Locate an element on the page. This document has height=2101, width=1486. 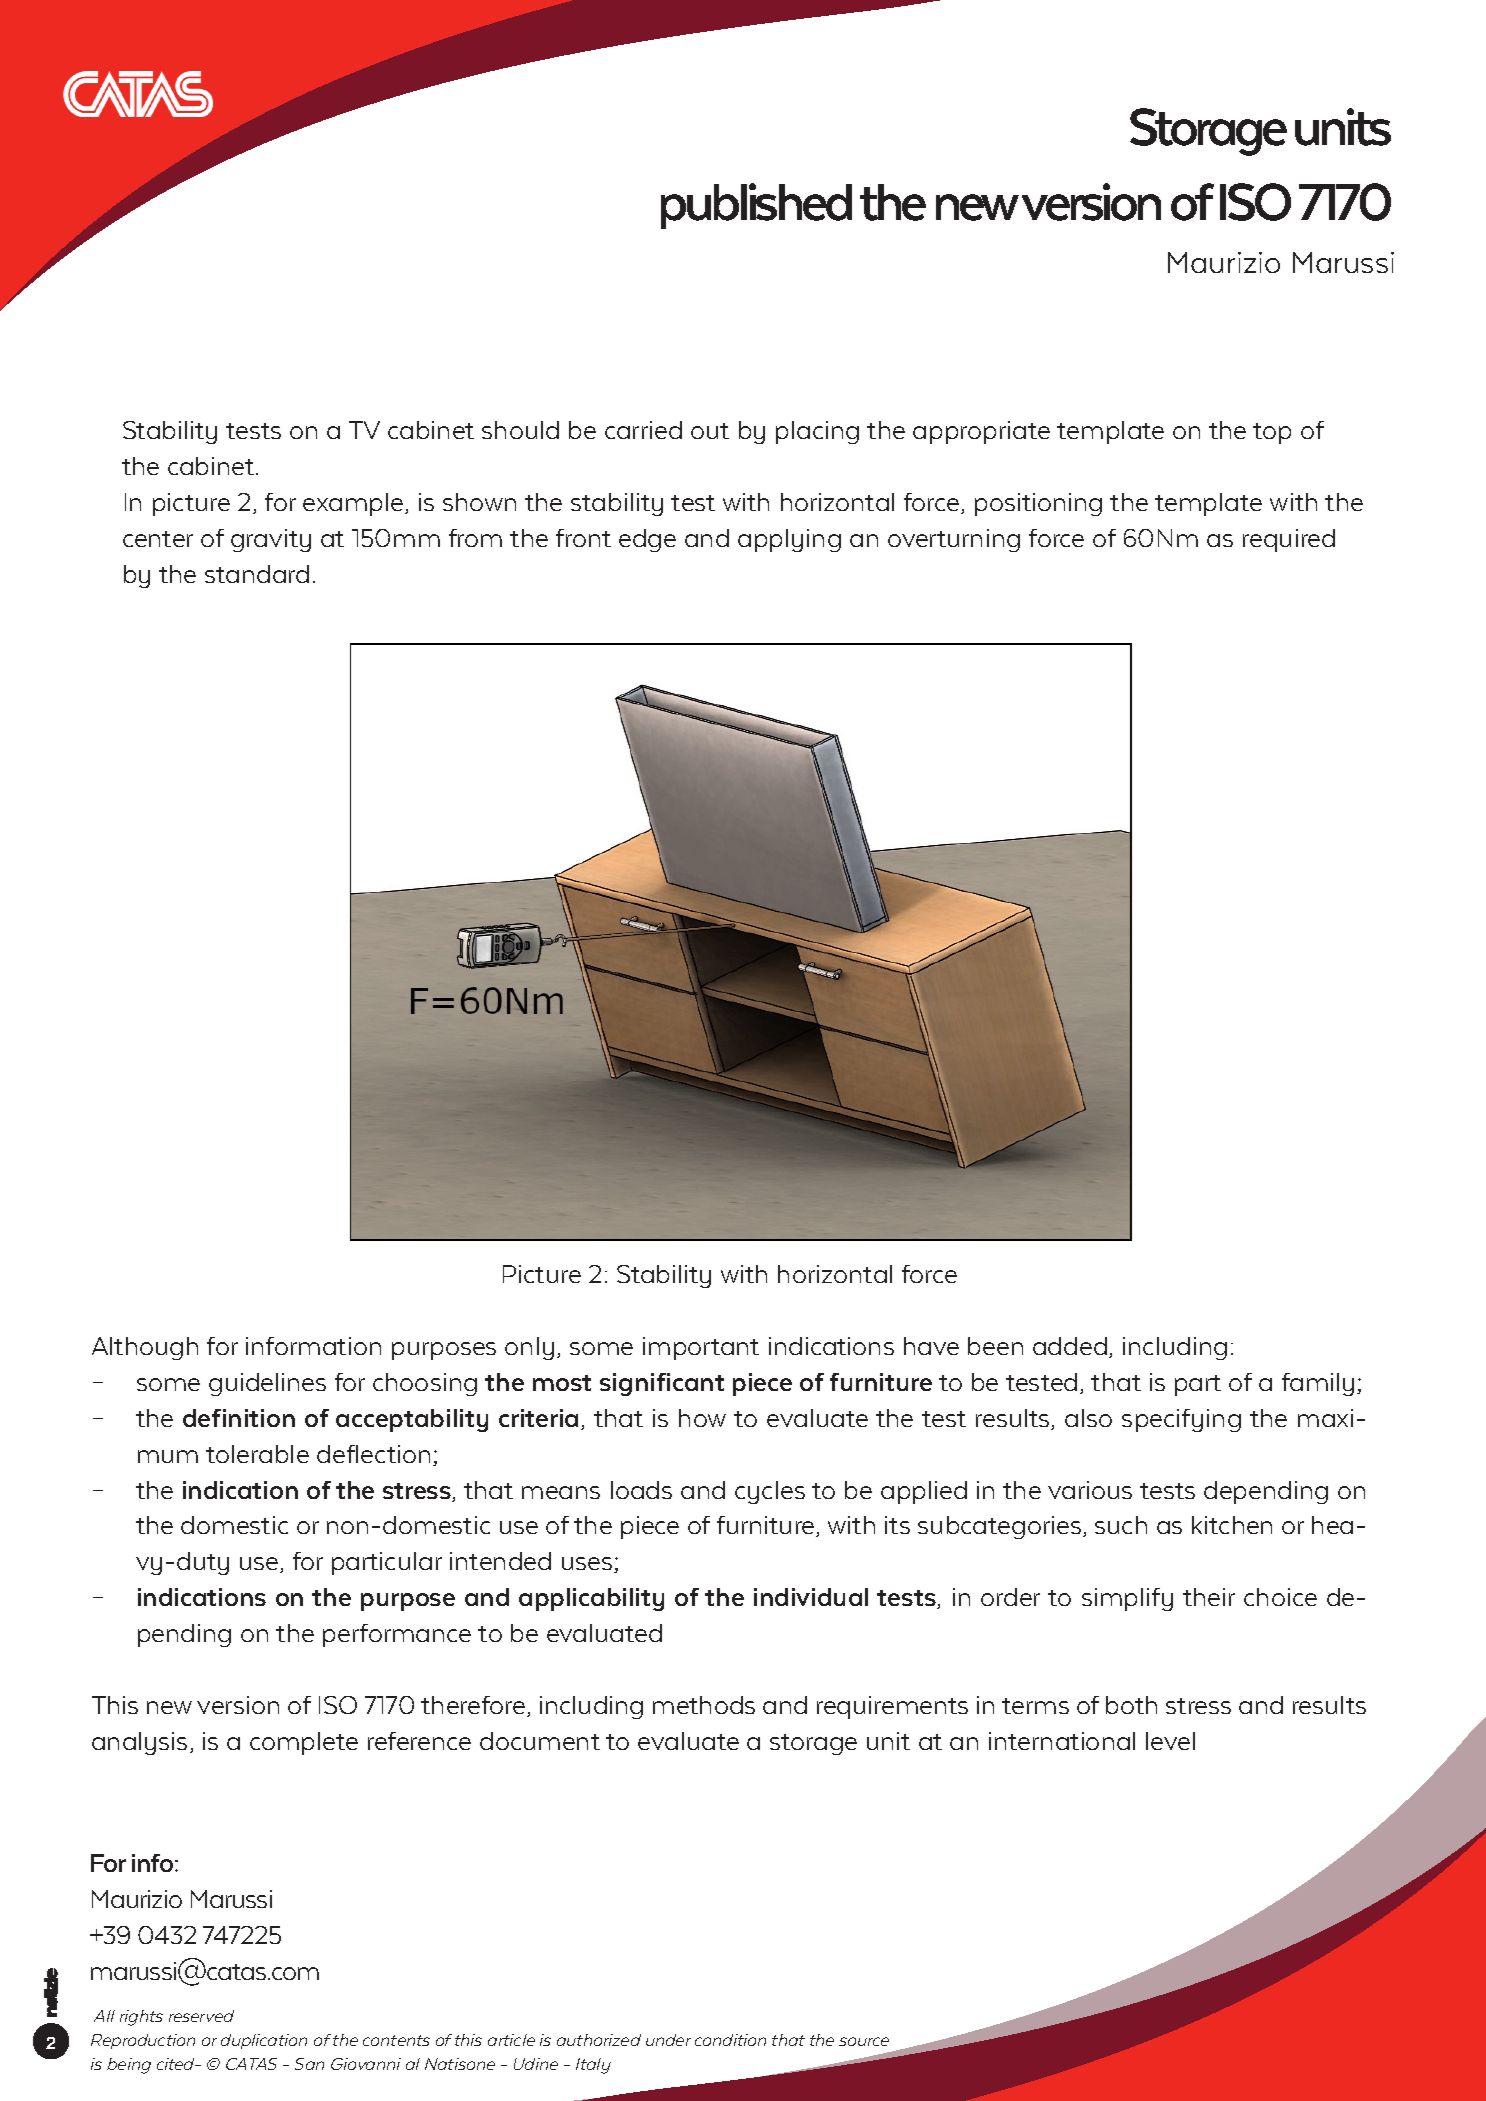
top is located at coordinates (1272, 433).
